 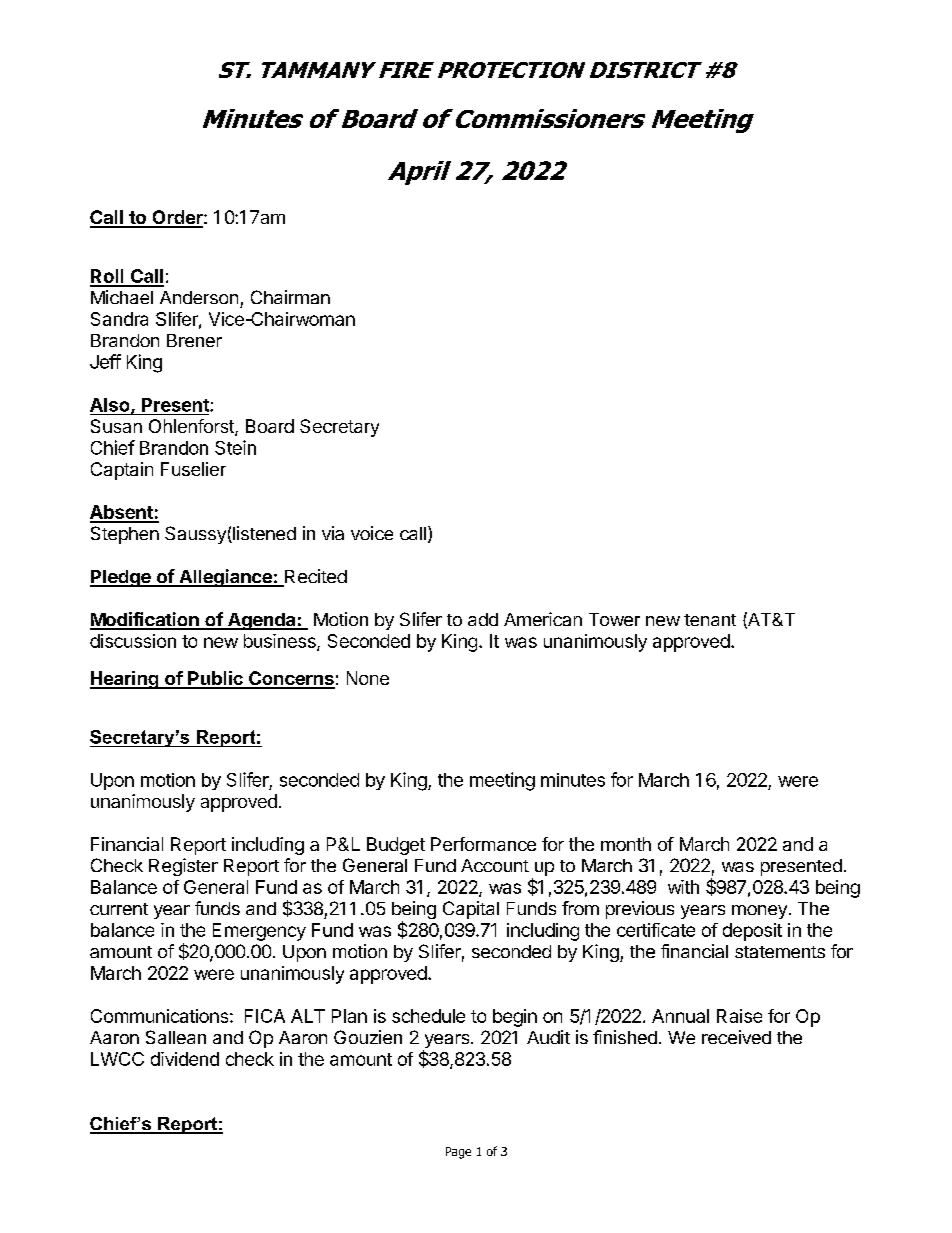 What do you see at coordinates (683, 887) in the image?
I see `with` at bounding box center [683, 887].
